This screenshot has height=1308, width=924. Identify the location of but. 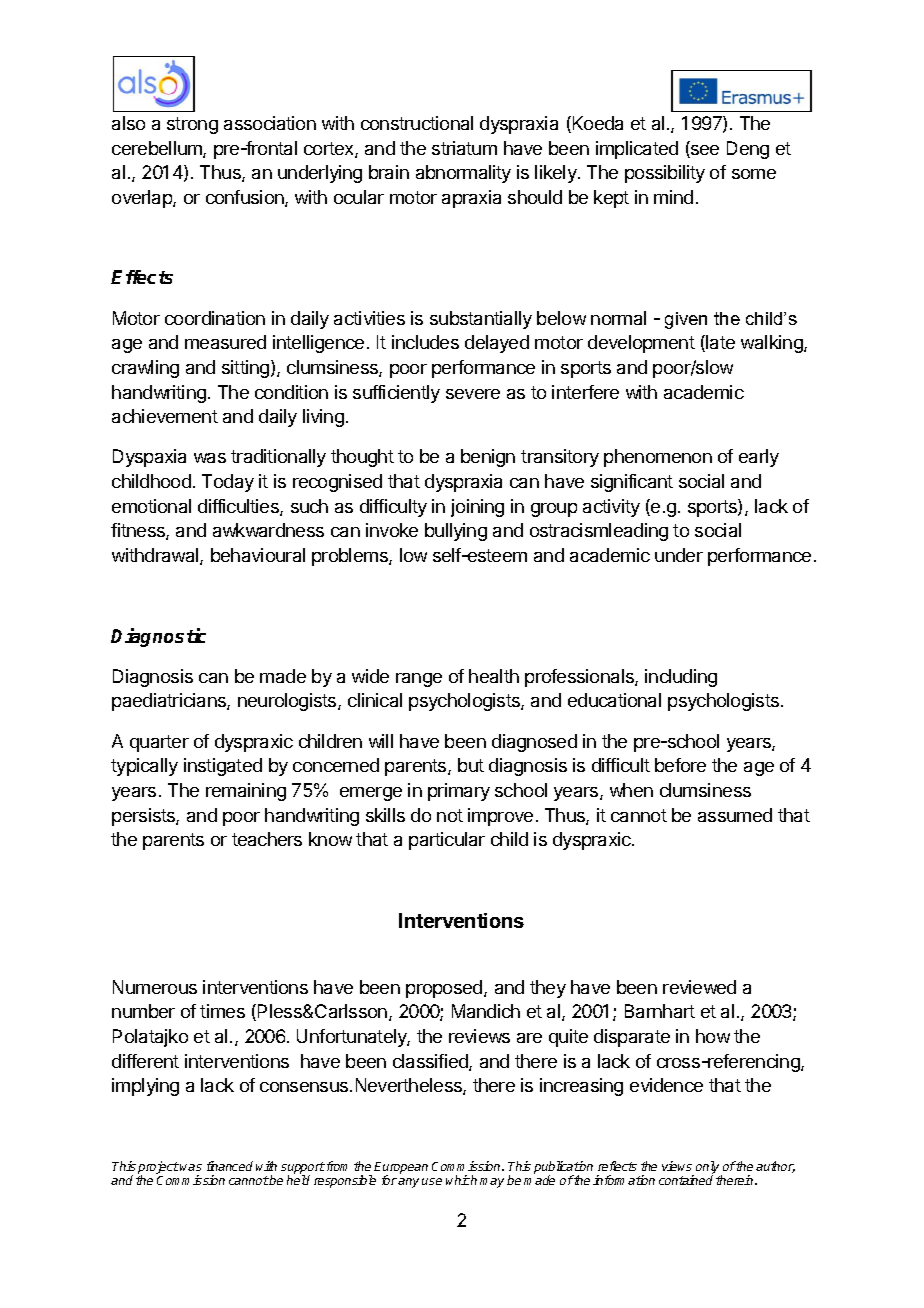
(471, 765).
